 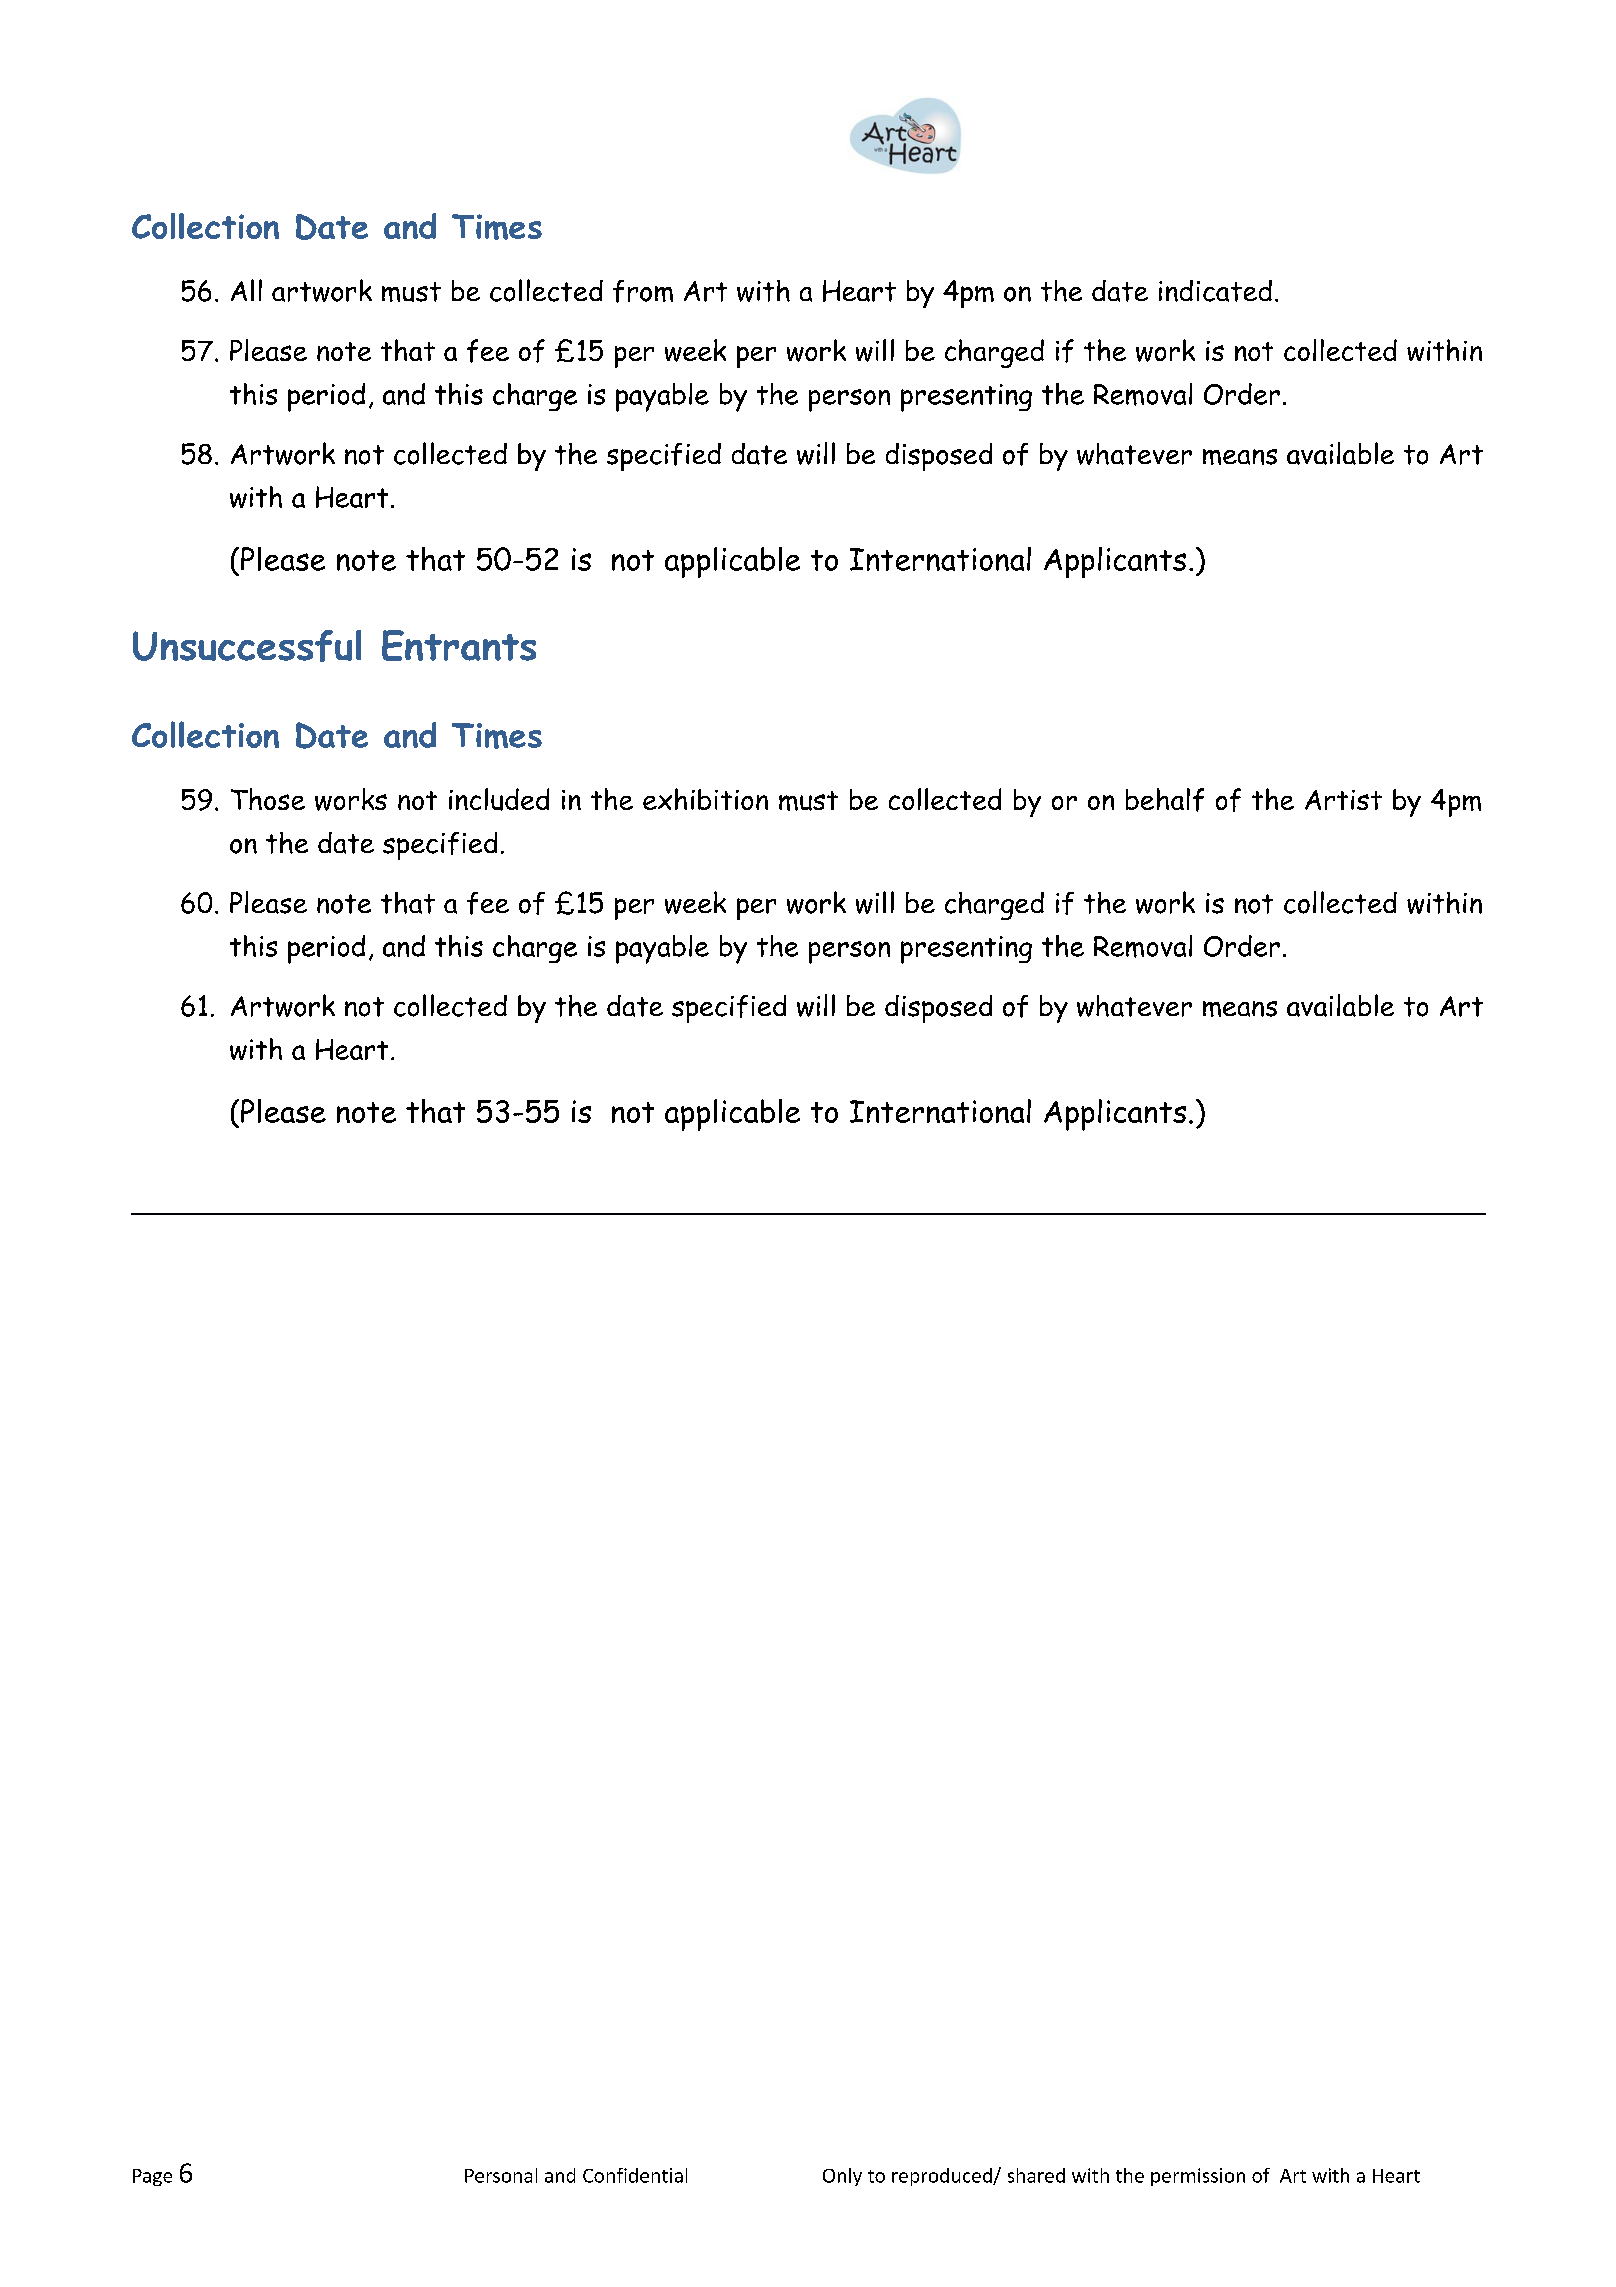 What do you see at coordinates (459, 645) in the screenshot?
I see `Entrants` at bounding box center [459, 645].
